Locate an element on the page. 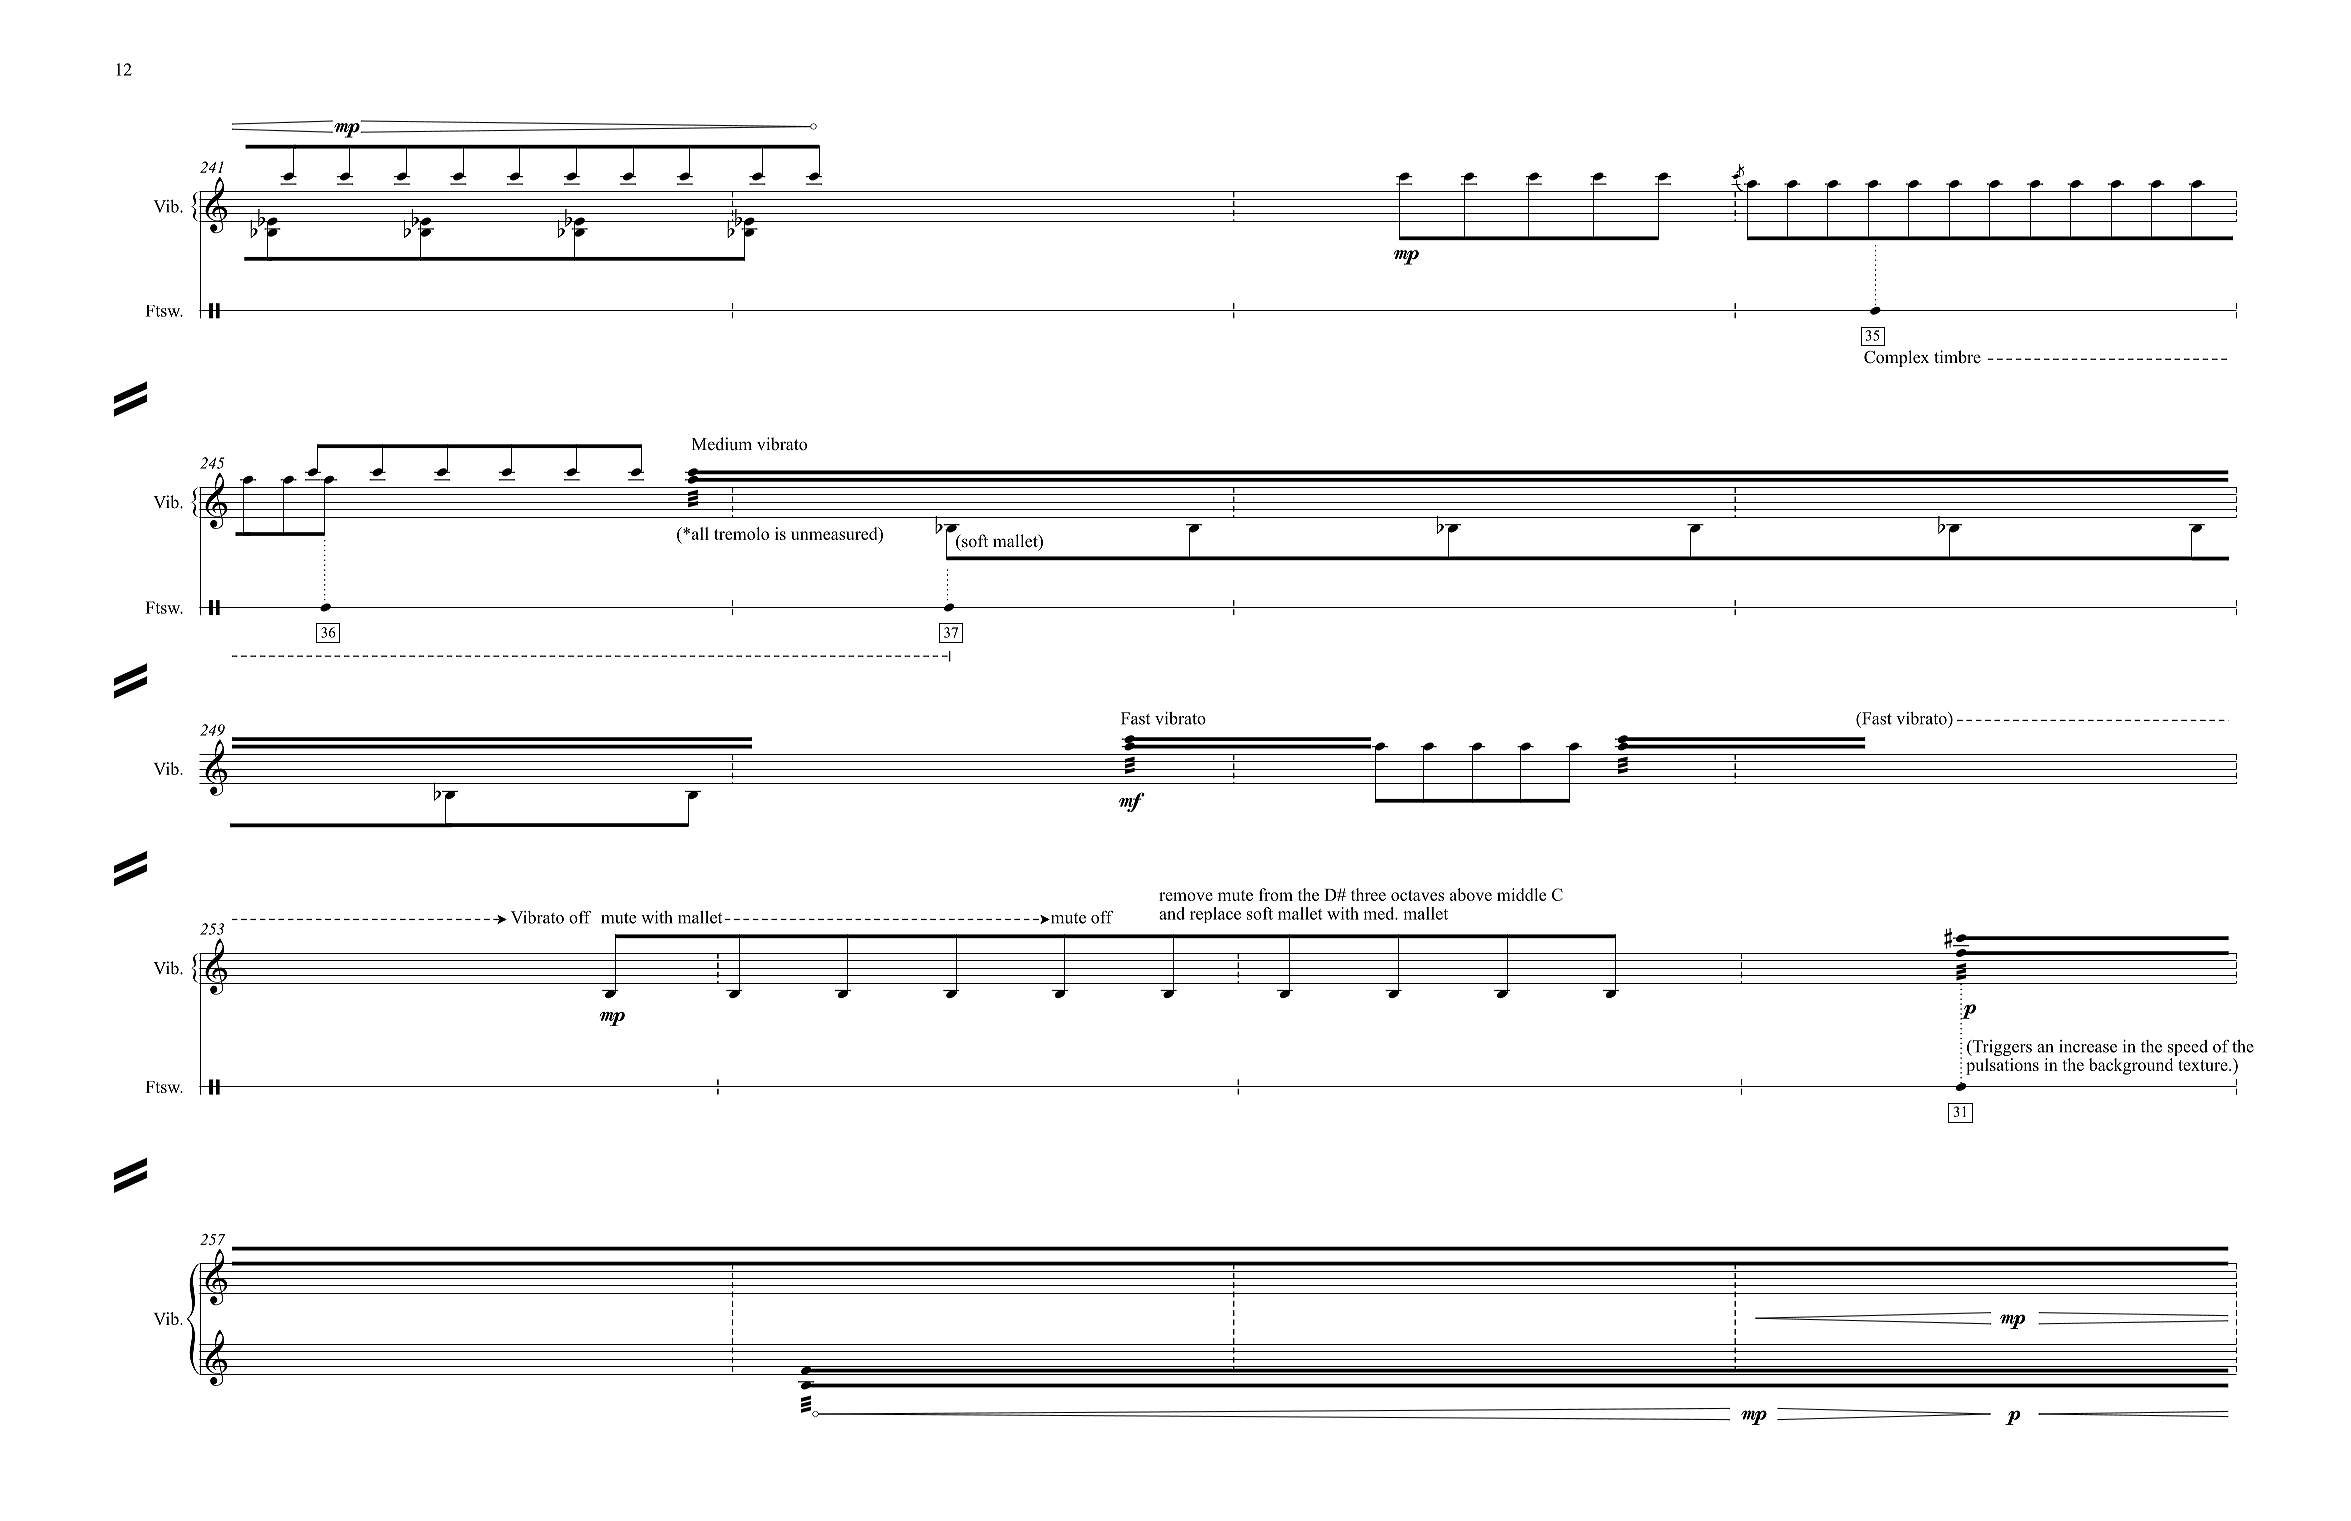  Complex is located at coordinates (1896, 358).
